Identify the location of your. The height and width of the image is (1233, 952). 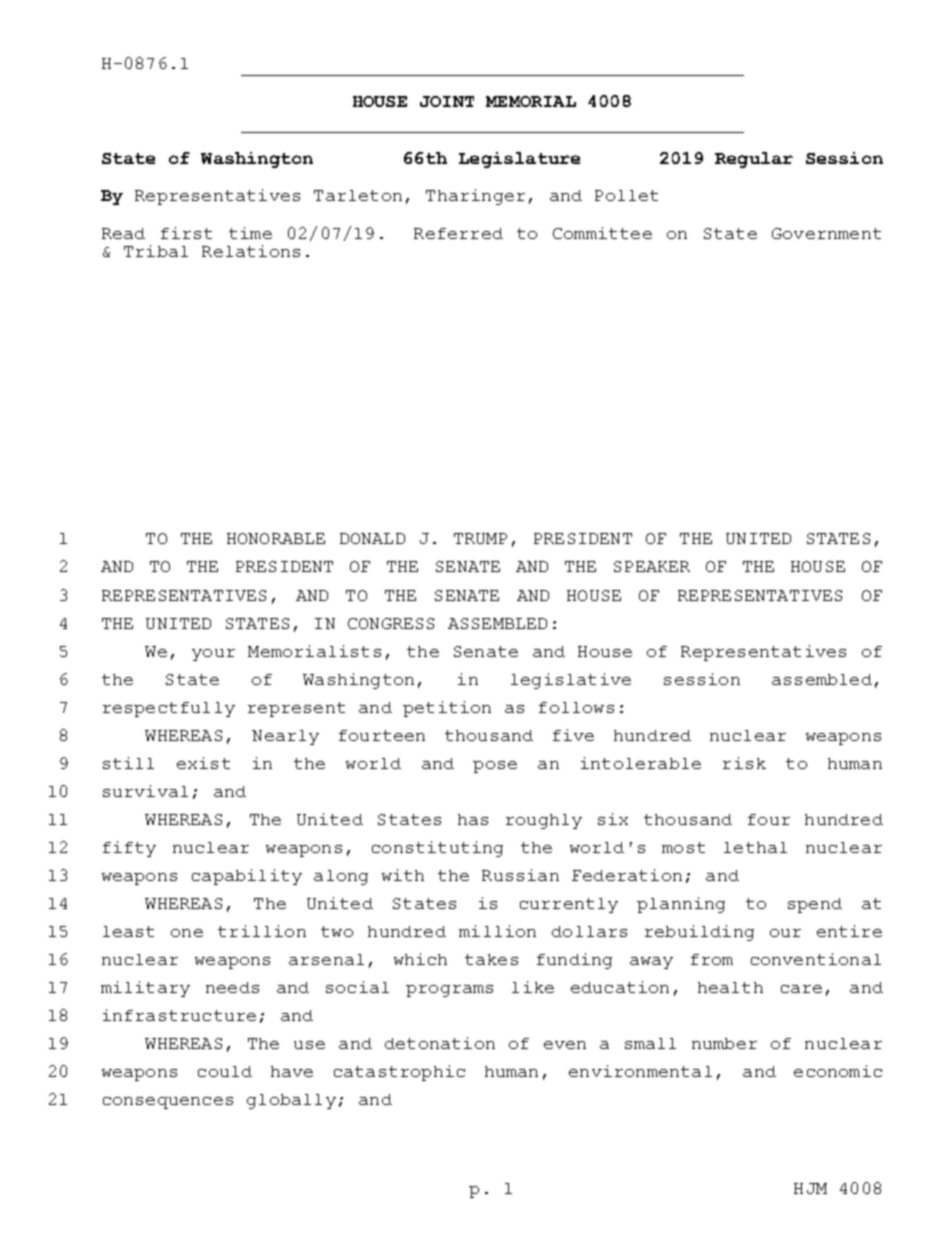
(213, 655).
